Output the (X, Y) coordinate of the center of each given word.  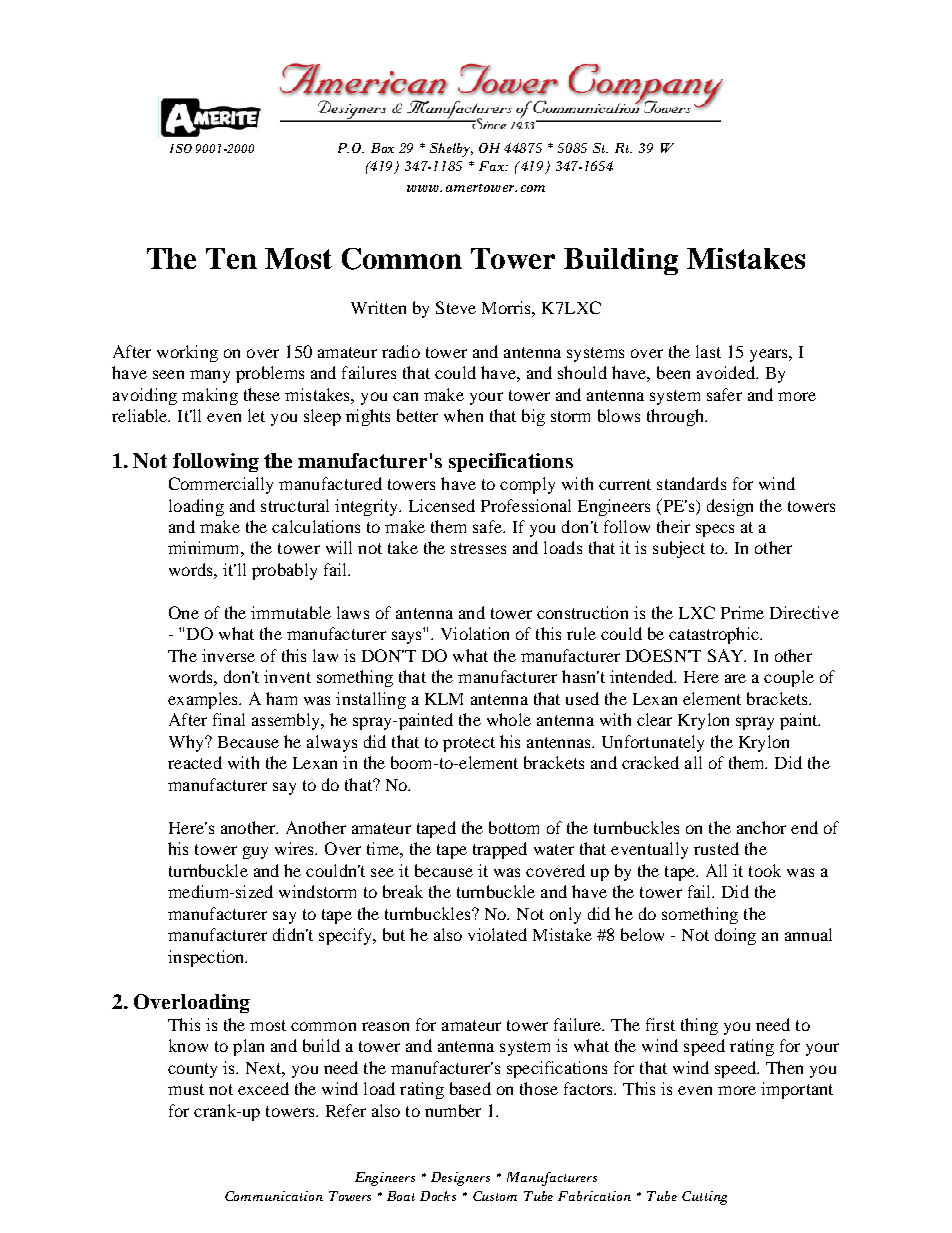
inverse (228, 655)
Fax (493, 166)
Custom (495, 1196)
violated (497, 934)
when (463, 415)
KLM (444, 699)
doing (735, 936)
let (256, 415)
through (676, 417)
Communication (274, 1196)
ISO (181, 148)
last (708, 351)
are (735, 678)
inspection (207, 958)
